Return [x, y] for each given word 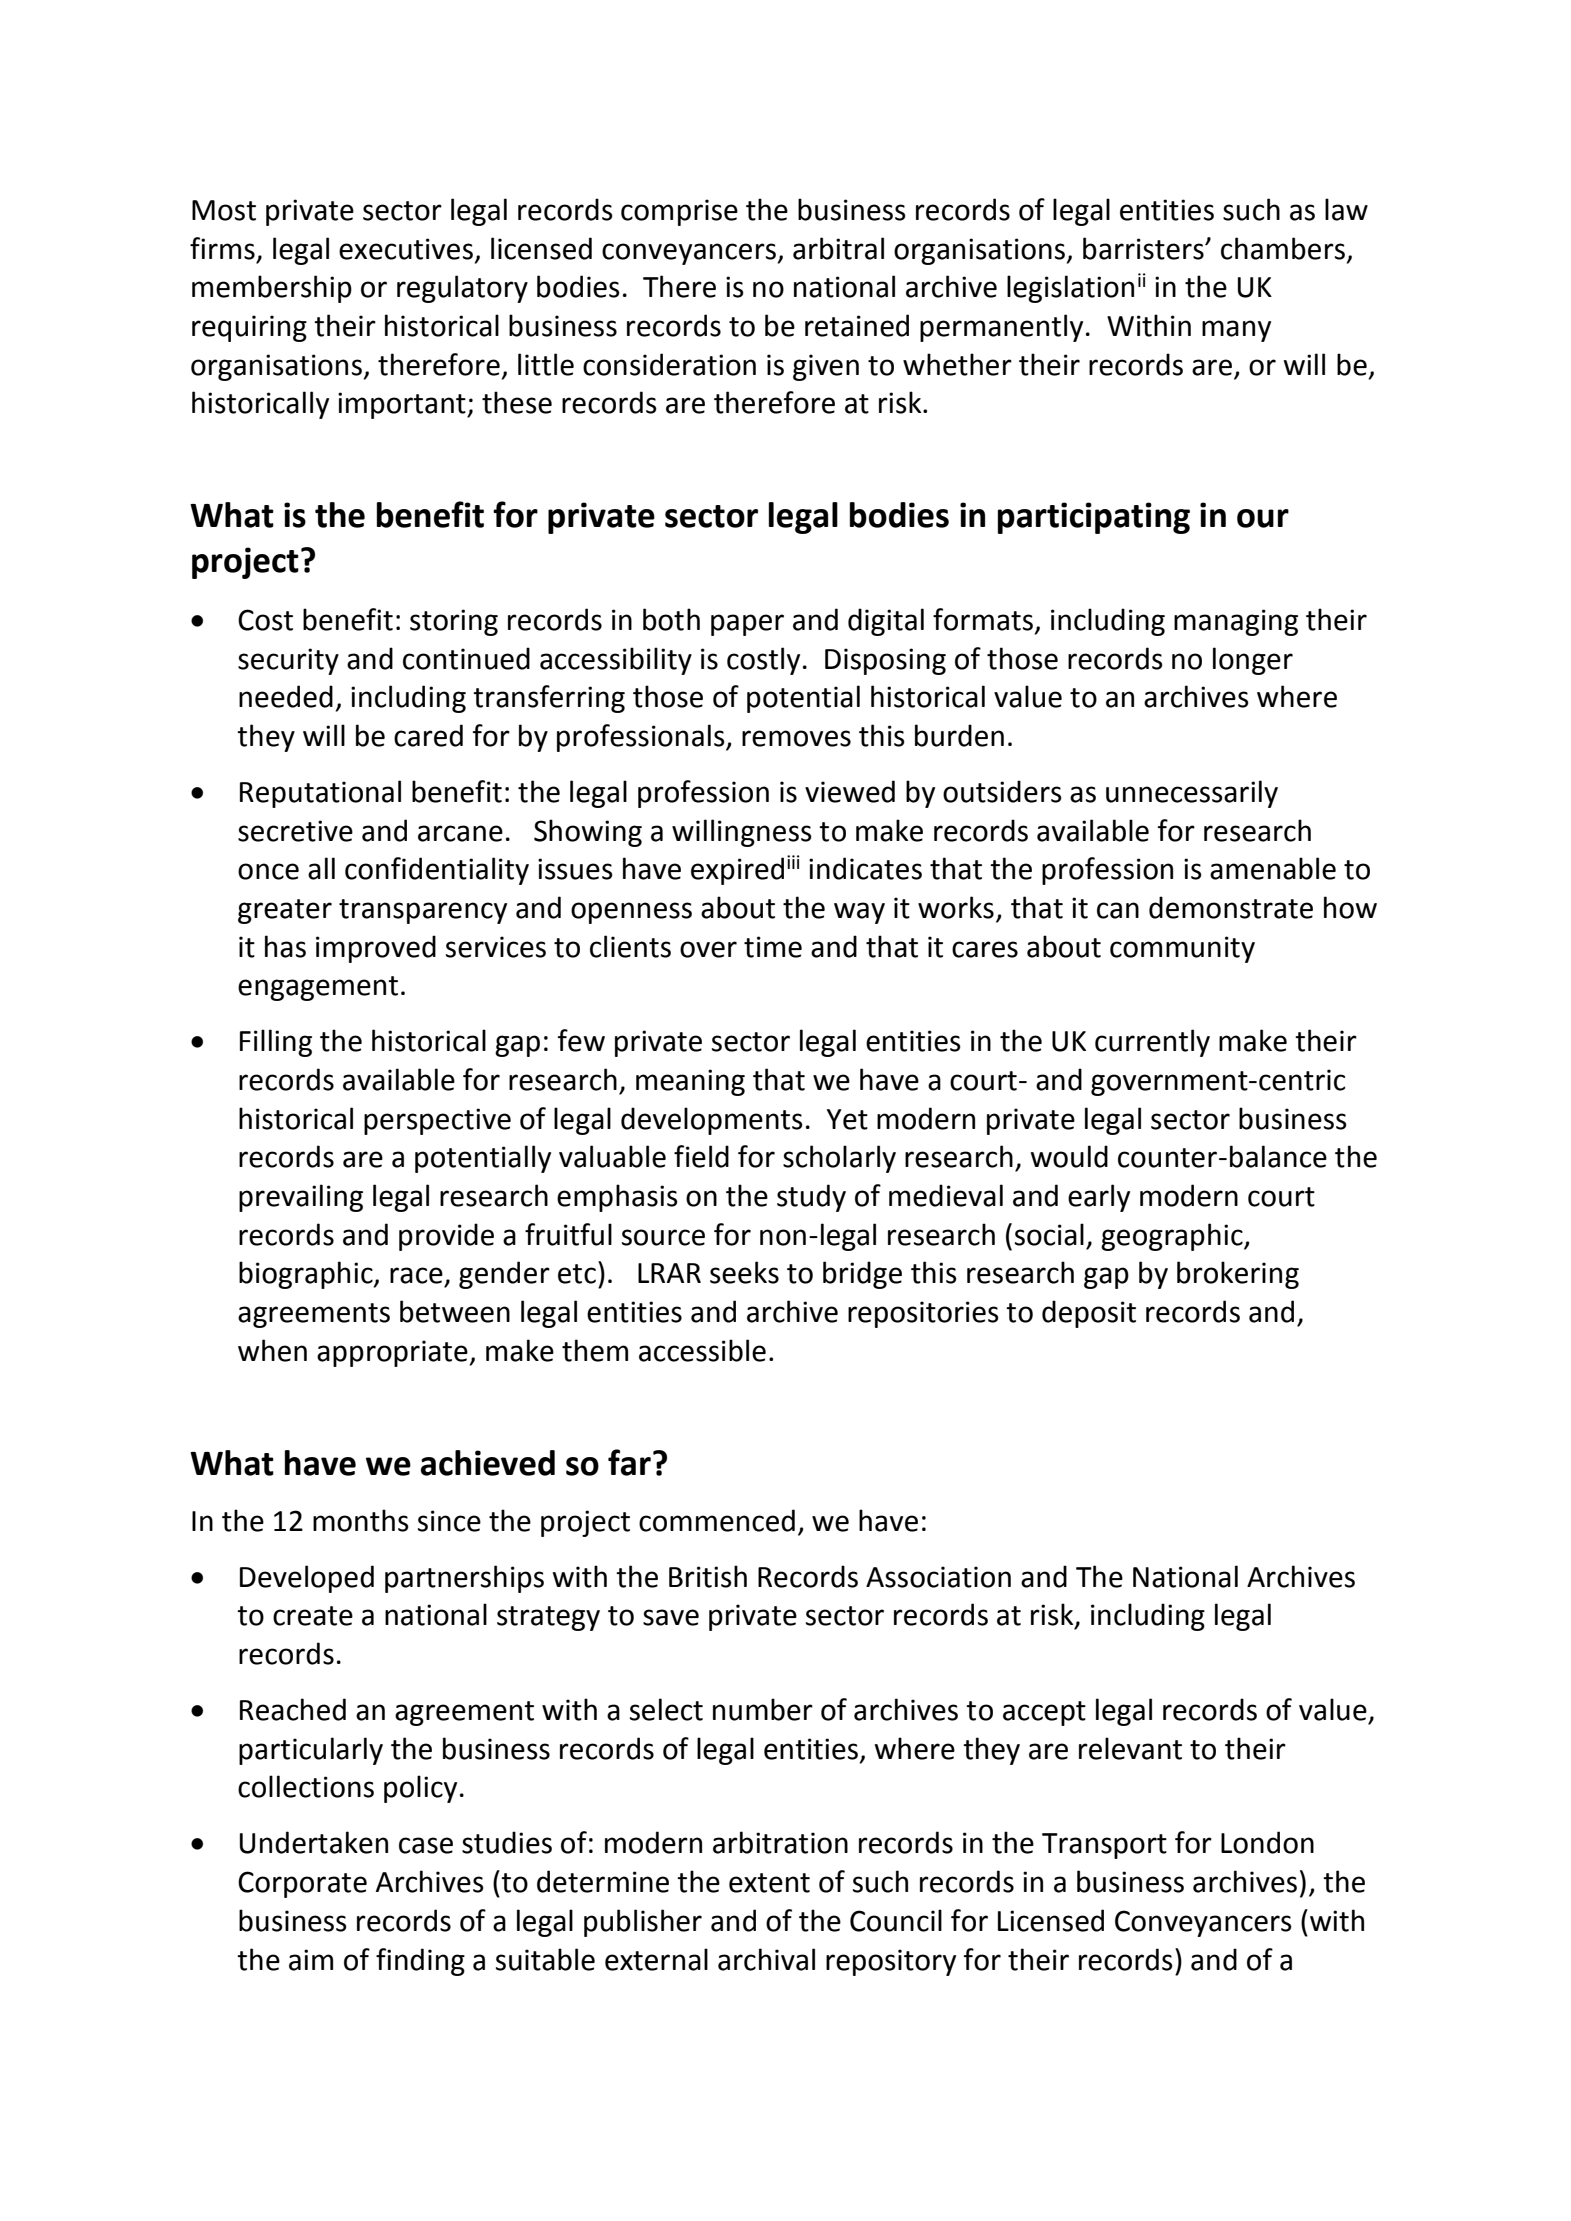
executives [406, 249]
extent [769, 1883]
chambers [1283, 248]
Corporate [302, 1884]
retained [857, 325]
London [1267, 1842]
